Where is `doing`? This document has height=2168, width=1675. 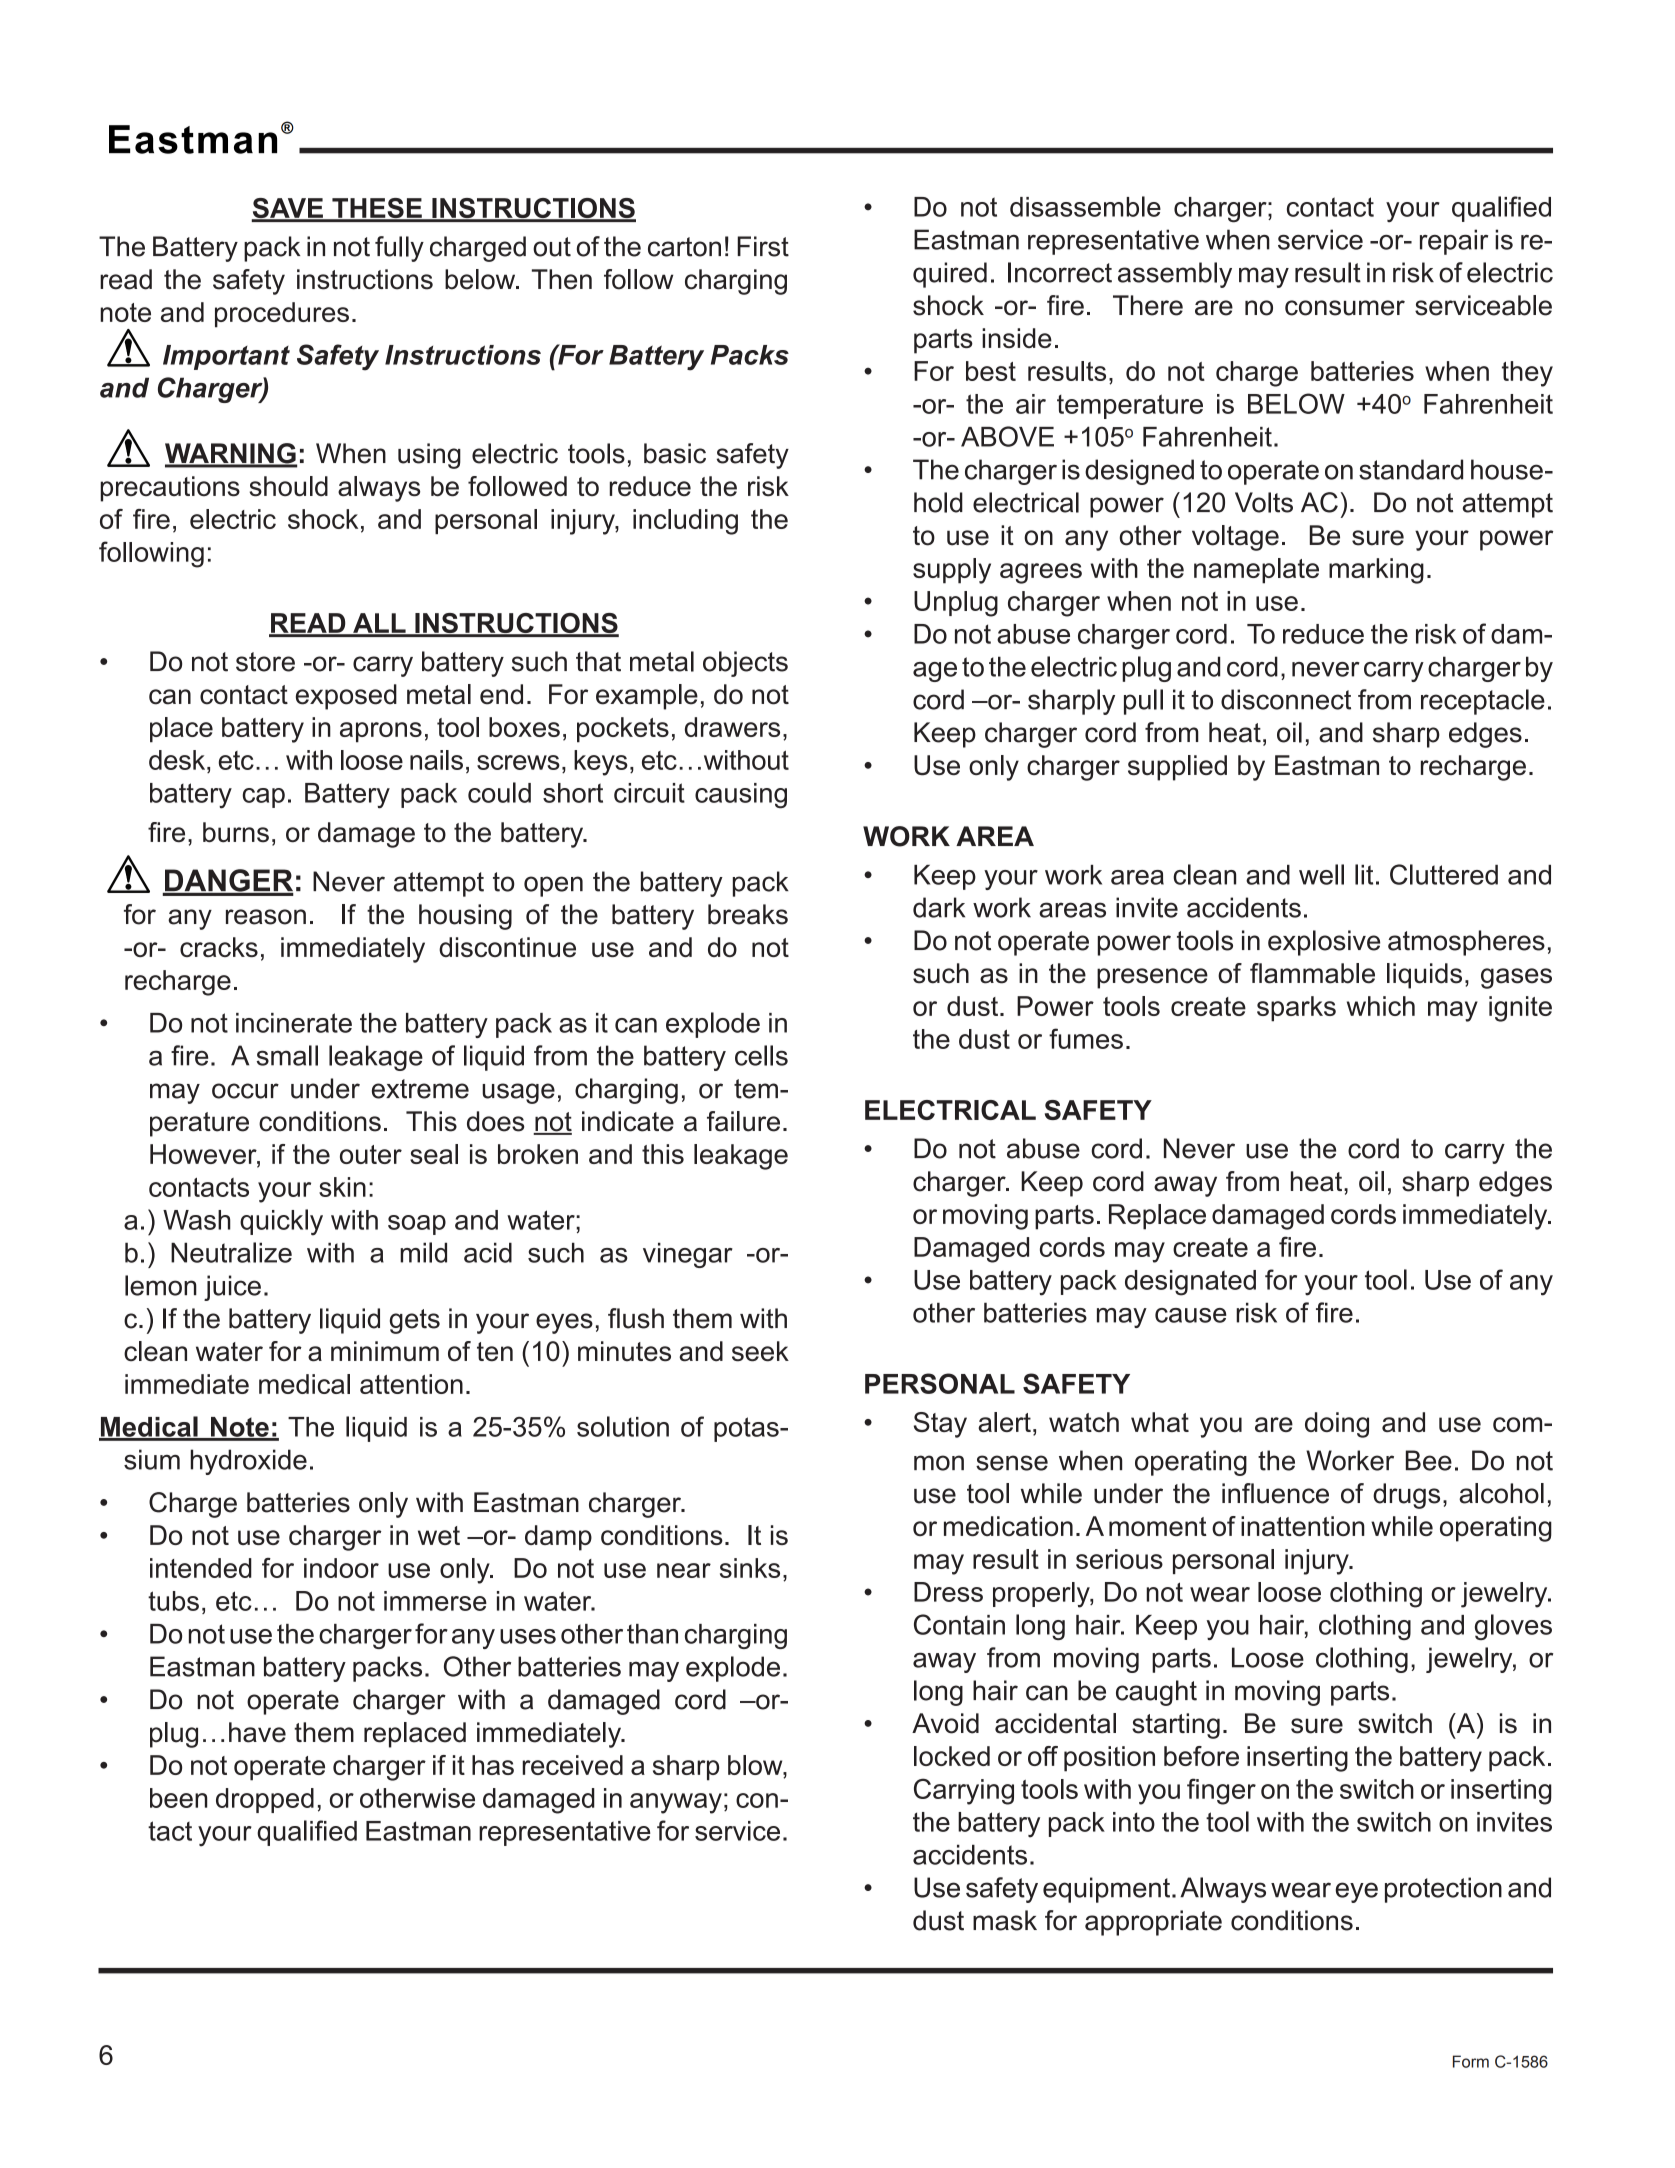 doing is located at coordinates (1337, 1425).
